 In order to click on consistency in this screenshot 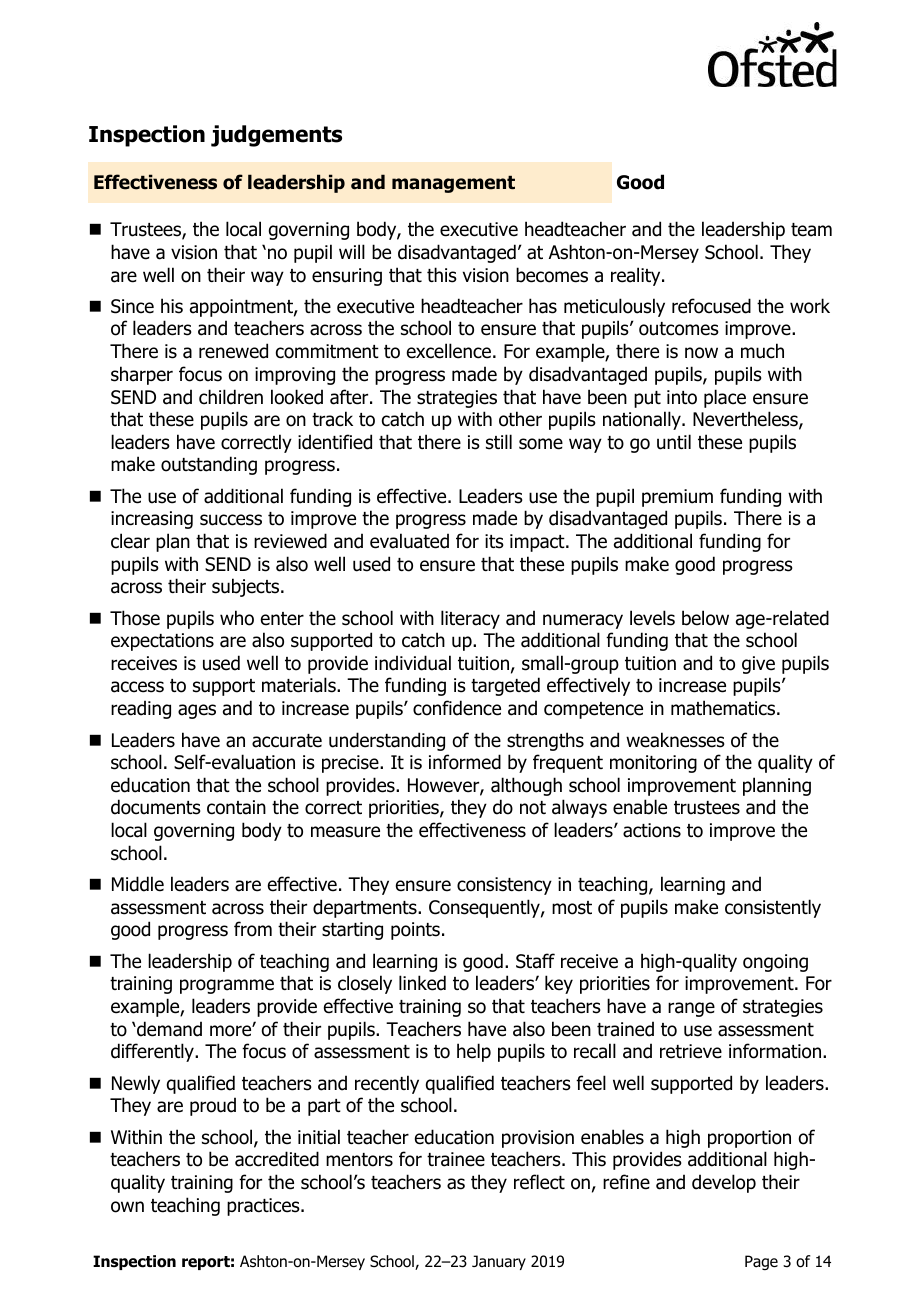, I will do `click(504, 886)`.
